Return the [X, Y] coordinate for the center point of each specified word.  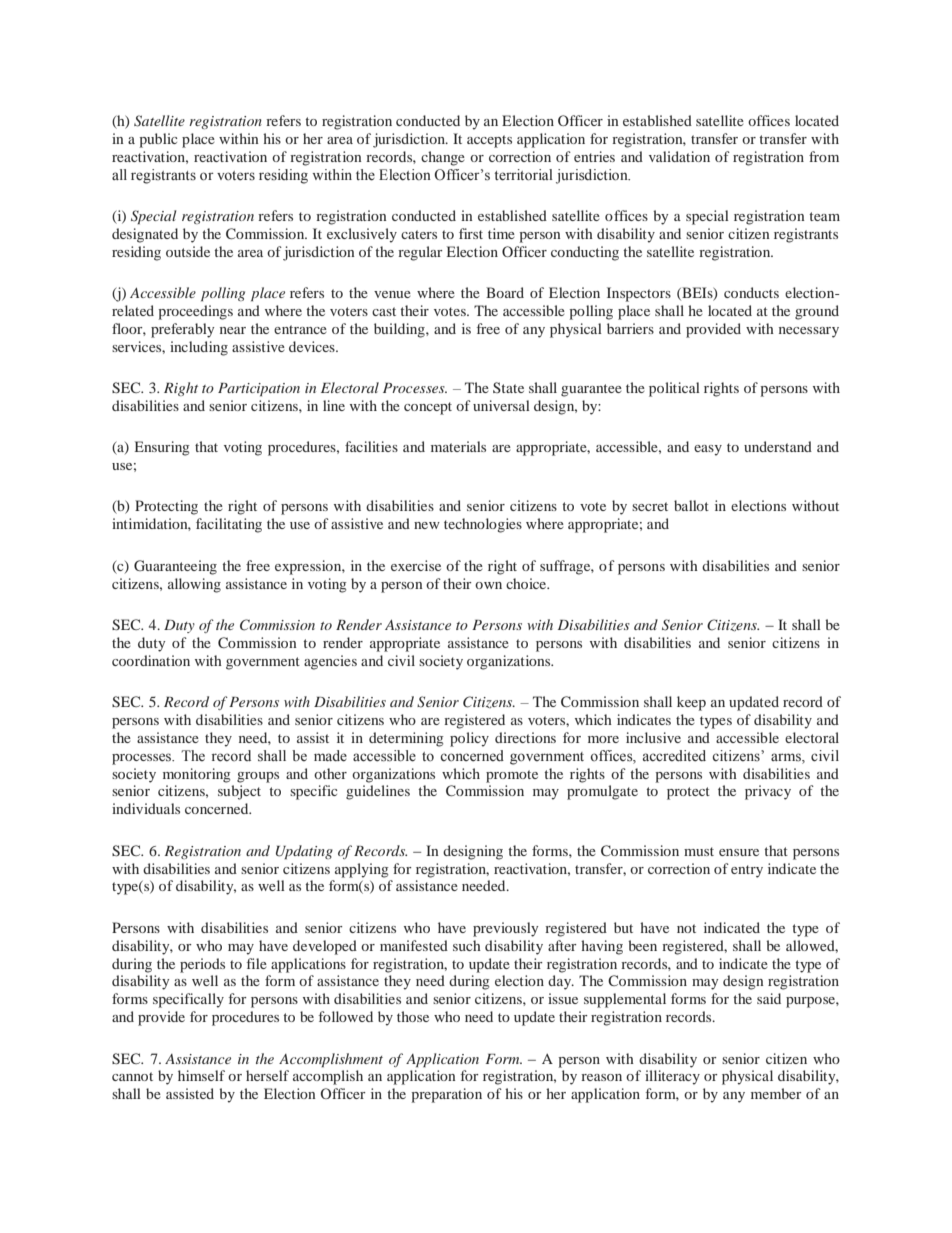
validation [679, 156]
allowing [194, 585]
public [158, 140]
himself [201, 1075]
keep [691, 703]
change [443, 158]
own [488, 585]
